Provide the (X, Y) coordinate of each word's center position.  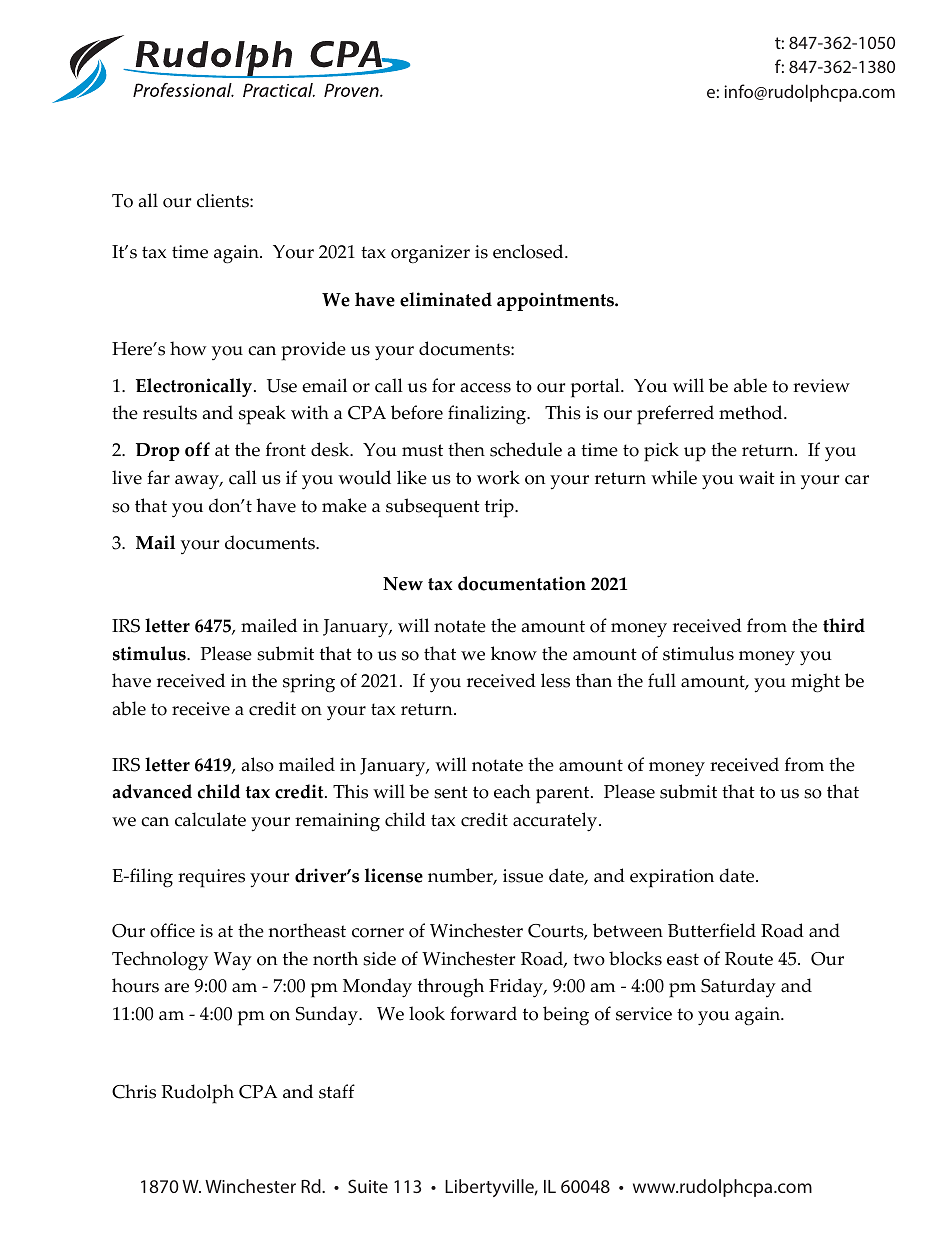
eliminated (446, 299)
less (555, 680)
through (451, 988)
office (172, 930)
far (158, 477)
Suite (368, 1186)
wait (757, 477)
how (188, 348)
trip (500, 508)
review (821, 386)
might (815, 683)
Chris (134, 1091)
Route (749, 959)
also (258, 764)
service (644, 1014)
